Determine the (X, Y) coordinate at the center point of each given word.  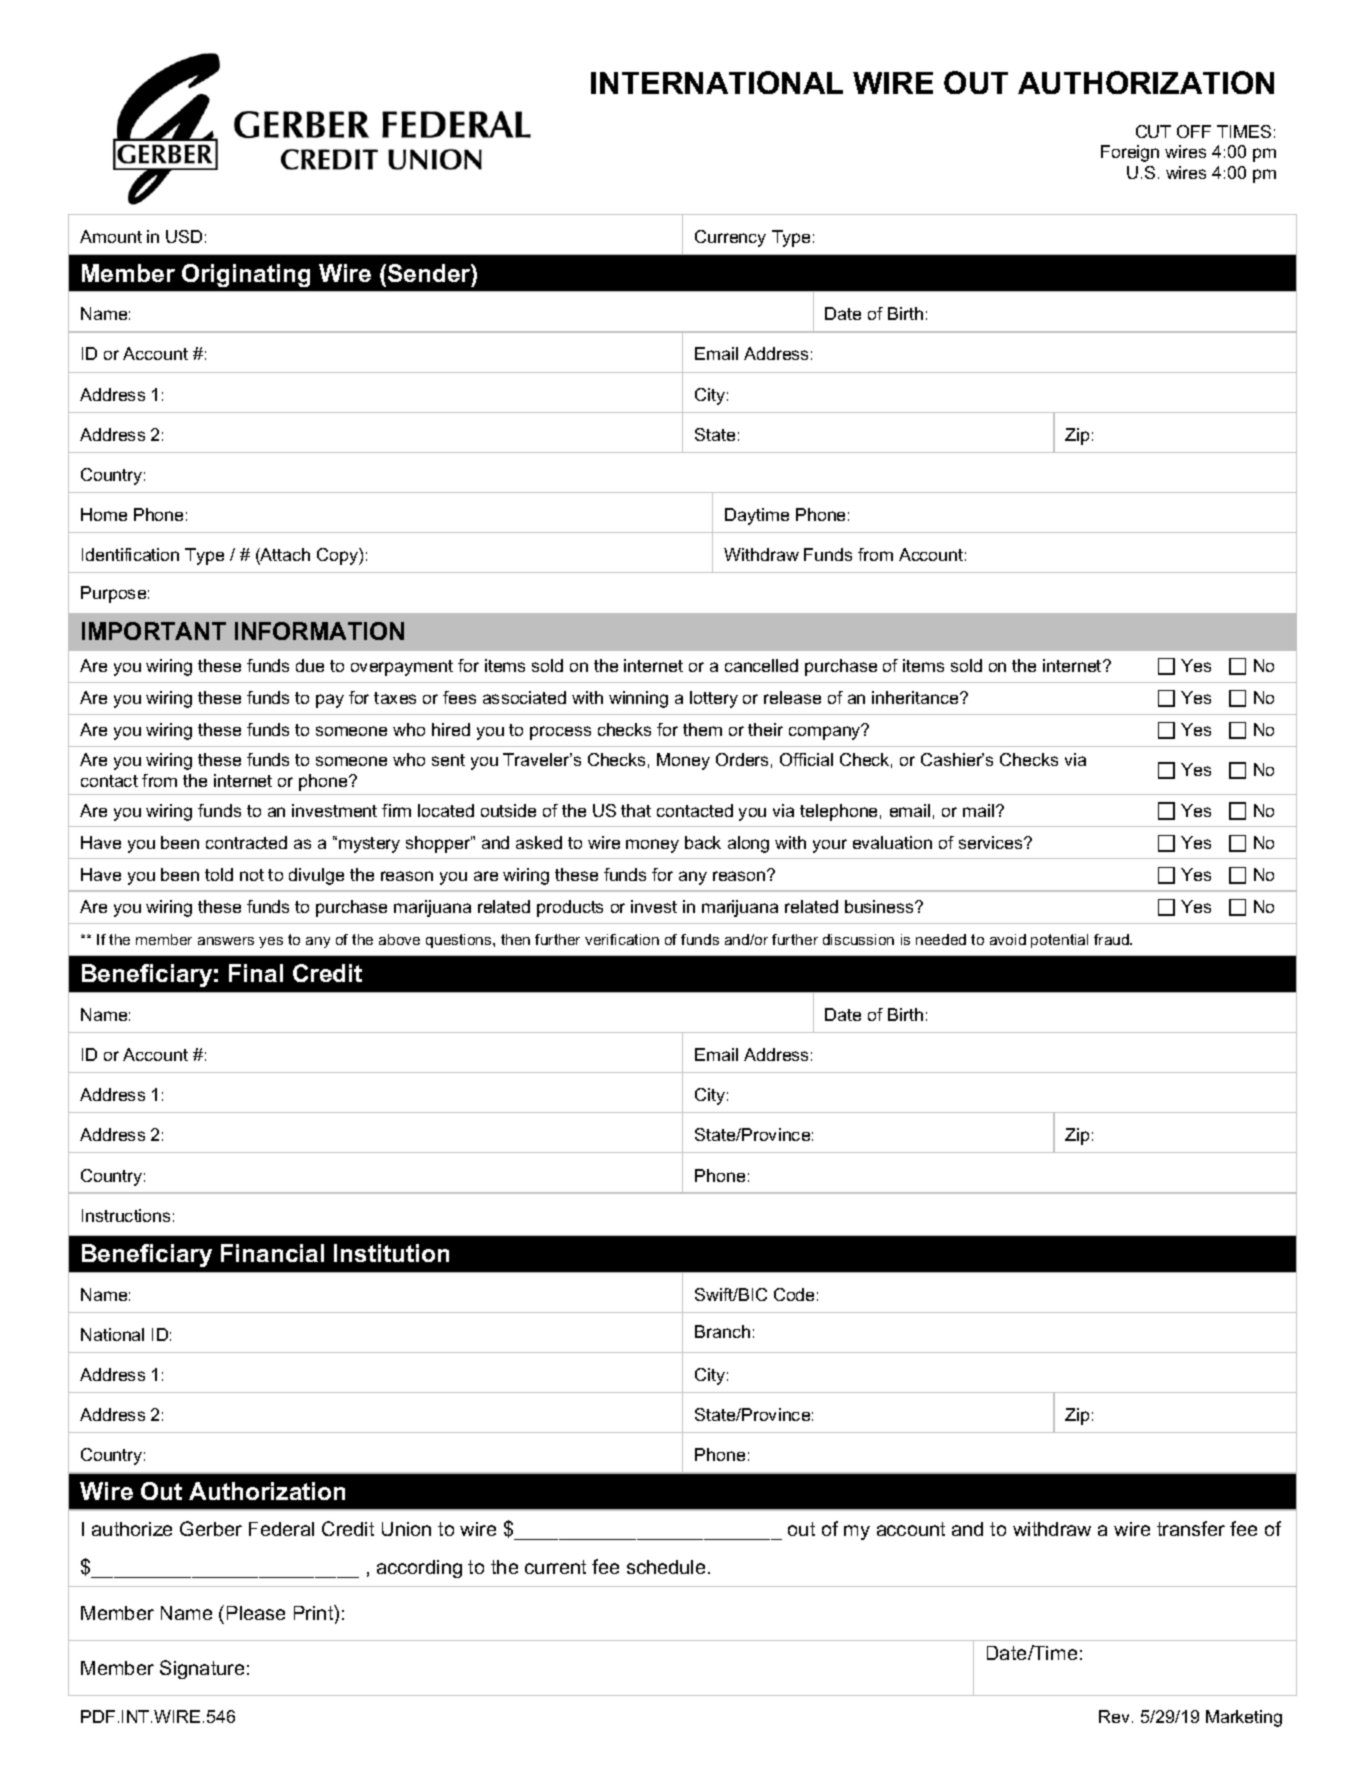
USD (184, 236)
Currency (730, 238)
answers (226, 941)
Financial (272, 1253)
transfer (1191, 1528)
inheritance (916, 697)
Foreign (1130, 153)
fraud (1112, 939)
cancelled (761, 665)
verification (622, 939)
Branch (722, 1331)
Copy (338, 556)
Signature (202, 1669)
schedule (666, 1567)
